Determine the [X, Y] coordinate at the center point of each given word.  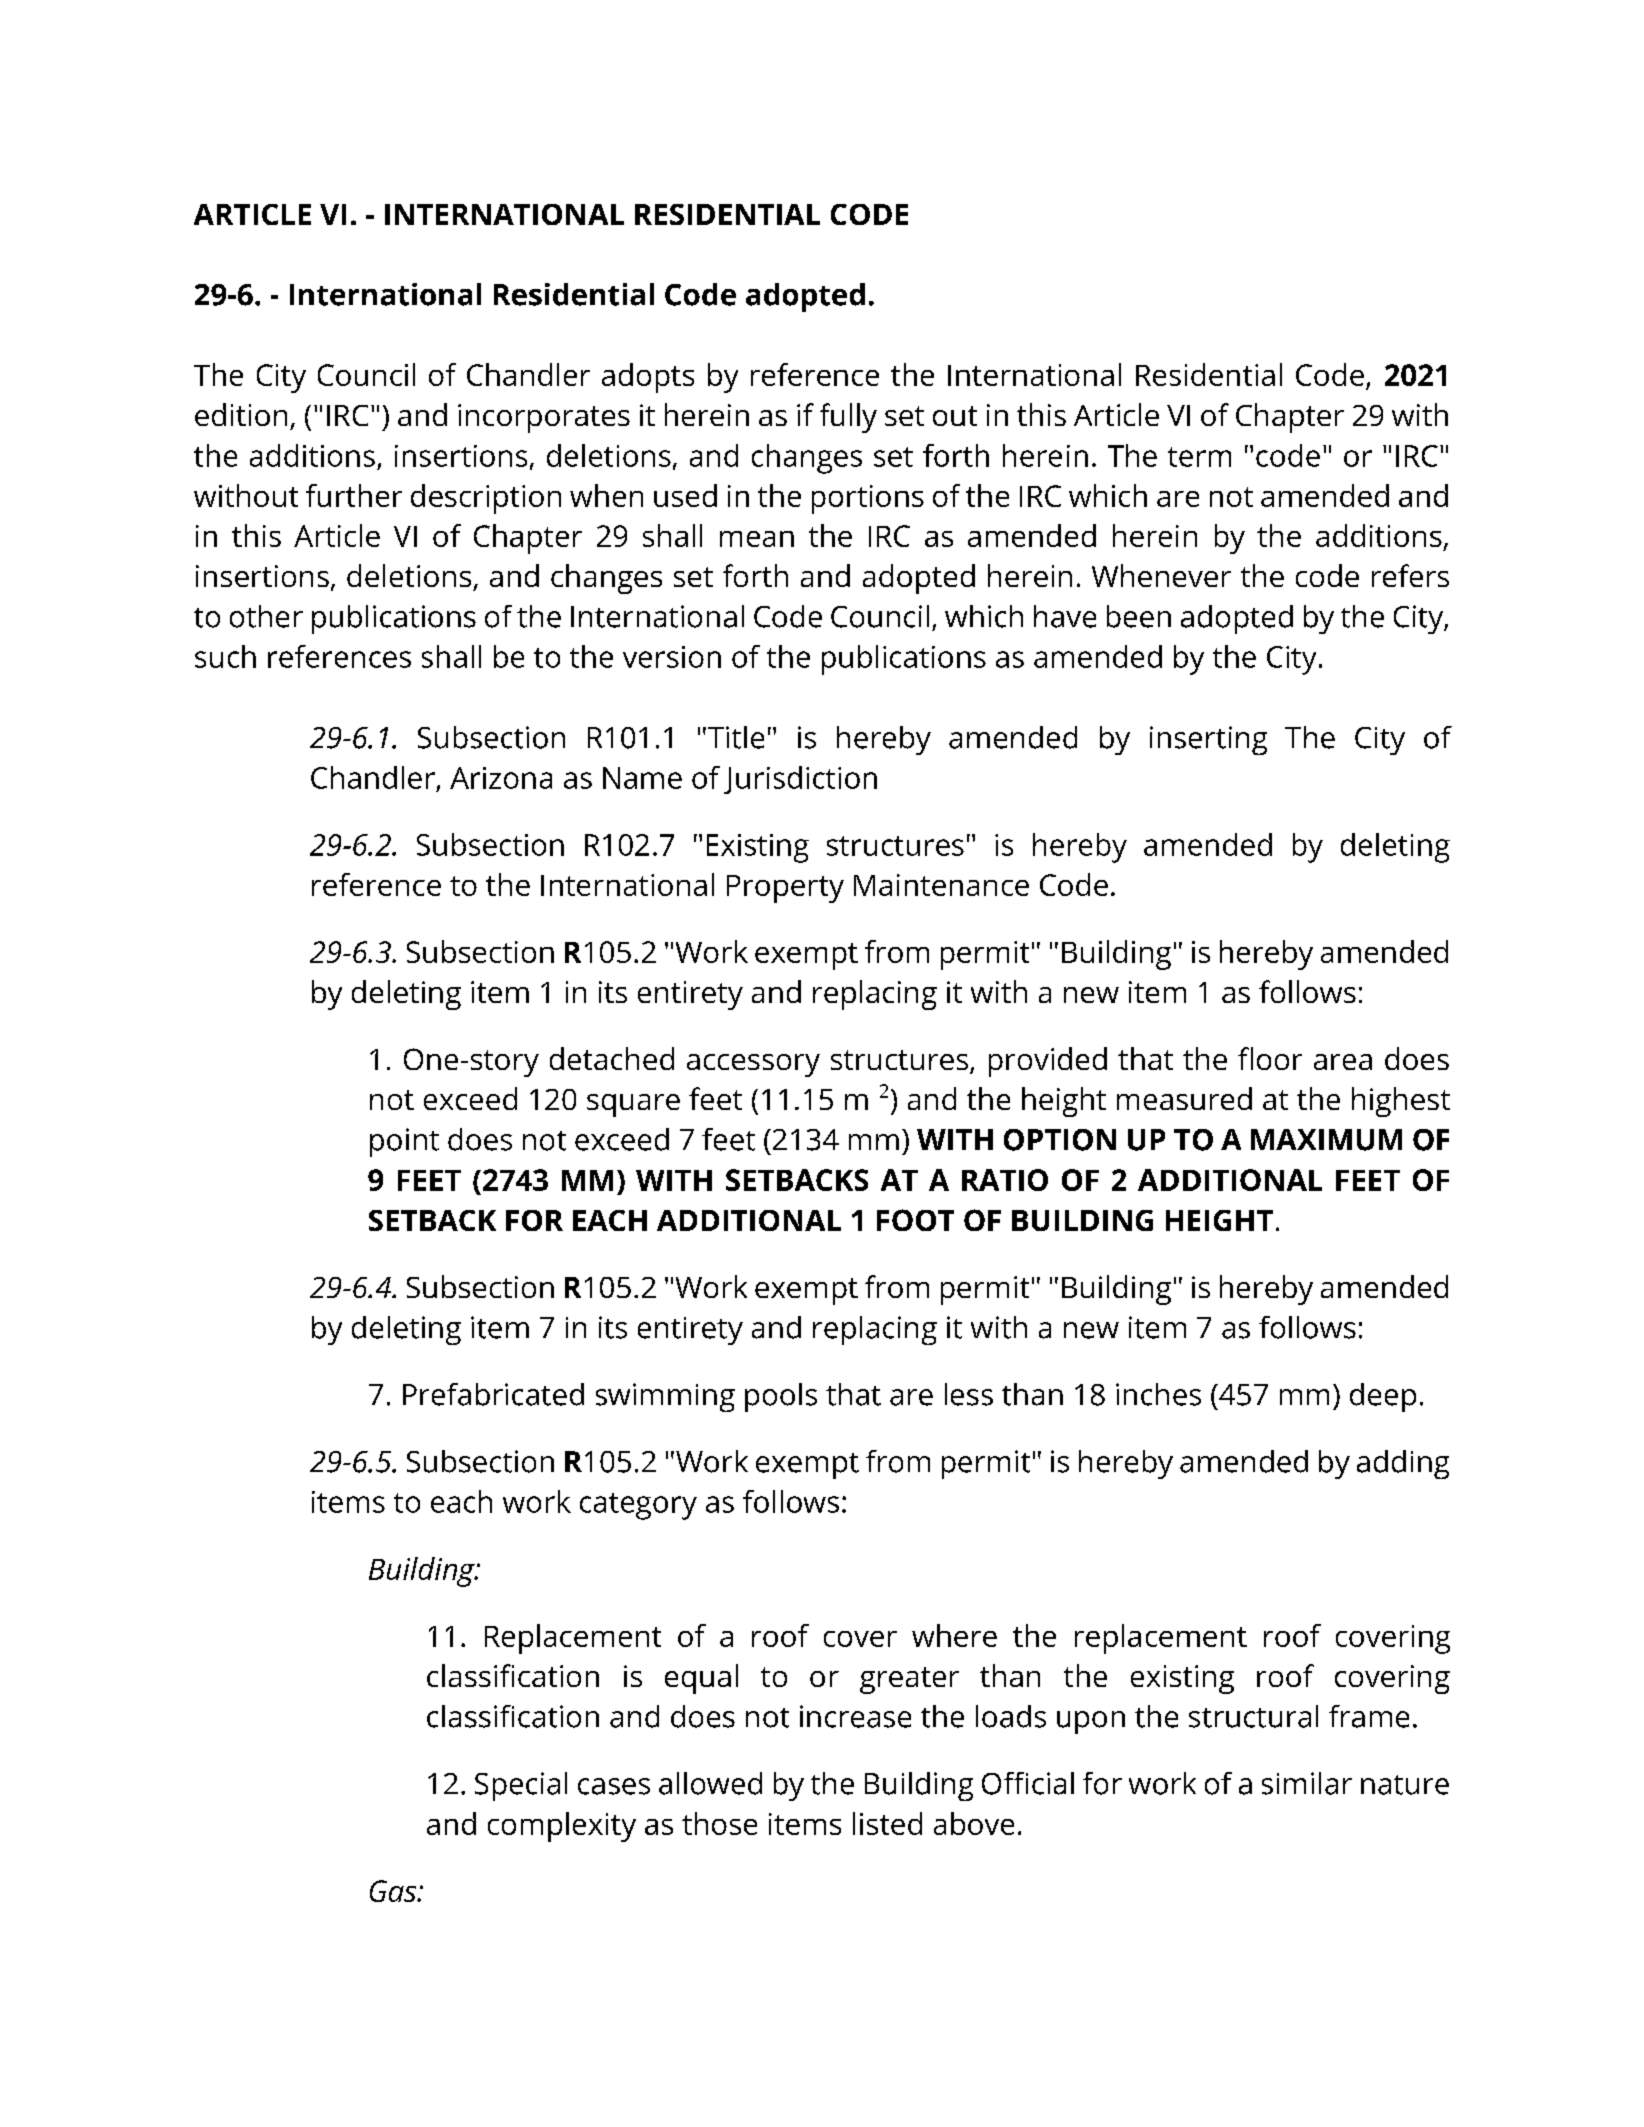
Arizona [501, 778]
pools [781, 1397]
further [354, 495]
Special [521, 1786]
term [1199, 457]
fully [848, 418]
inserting [1208, 740]
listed [887, 1823]
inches [1158, 1394]
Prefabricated [493, 1394]
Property [785, 889]
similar [1307, 1783]
